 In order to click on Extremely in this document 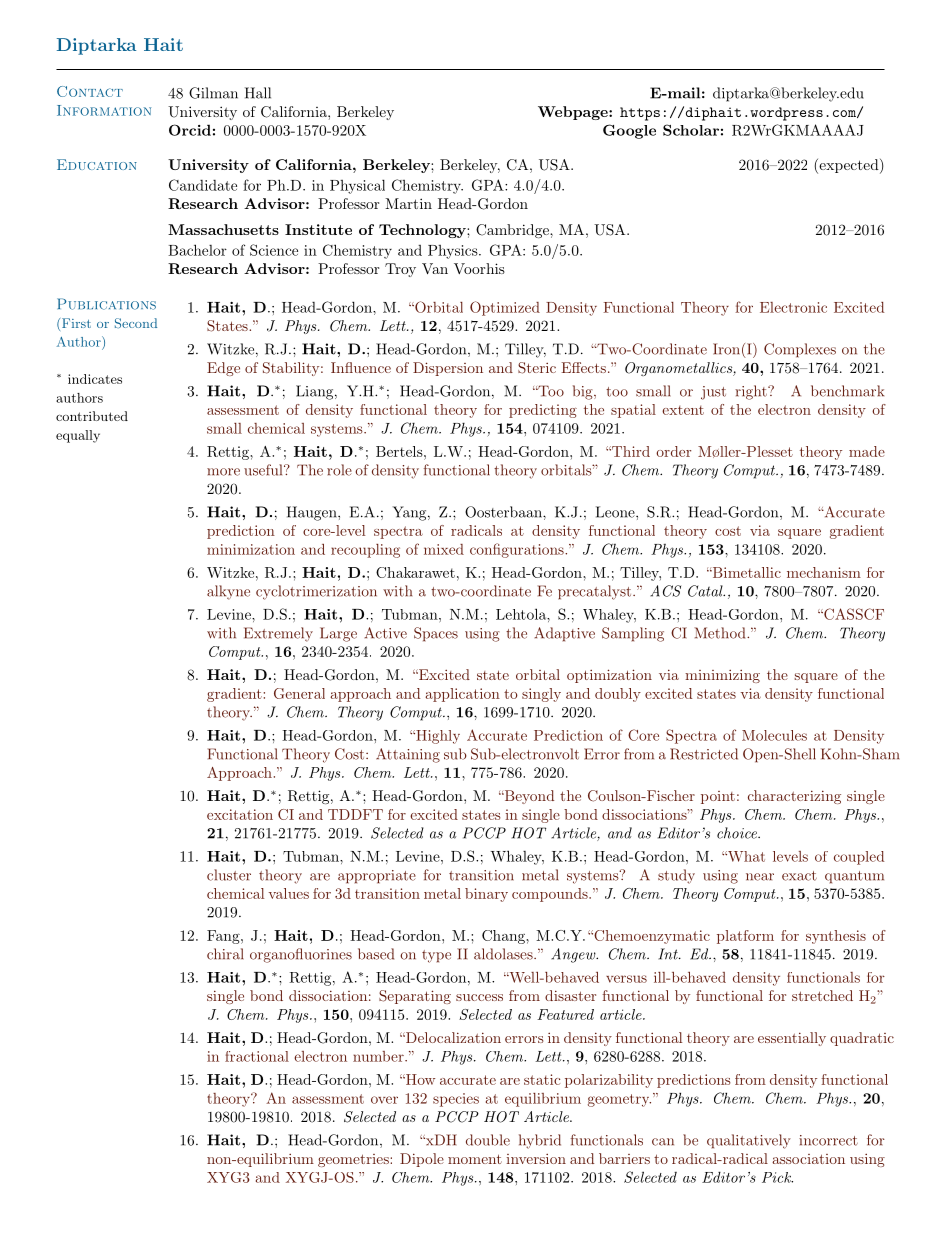, I will do `click(278, 634)`.
